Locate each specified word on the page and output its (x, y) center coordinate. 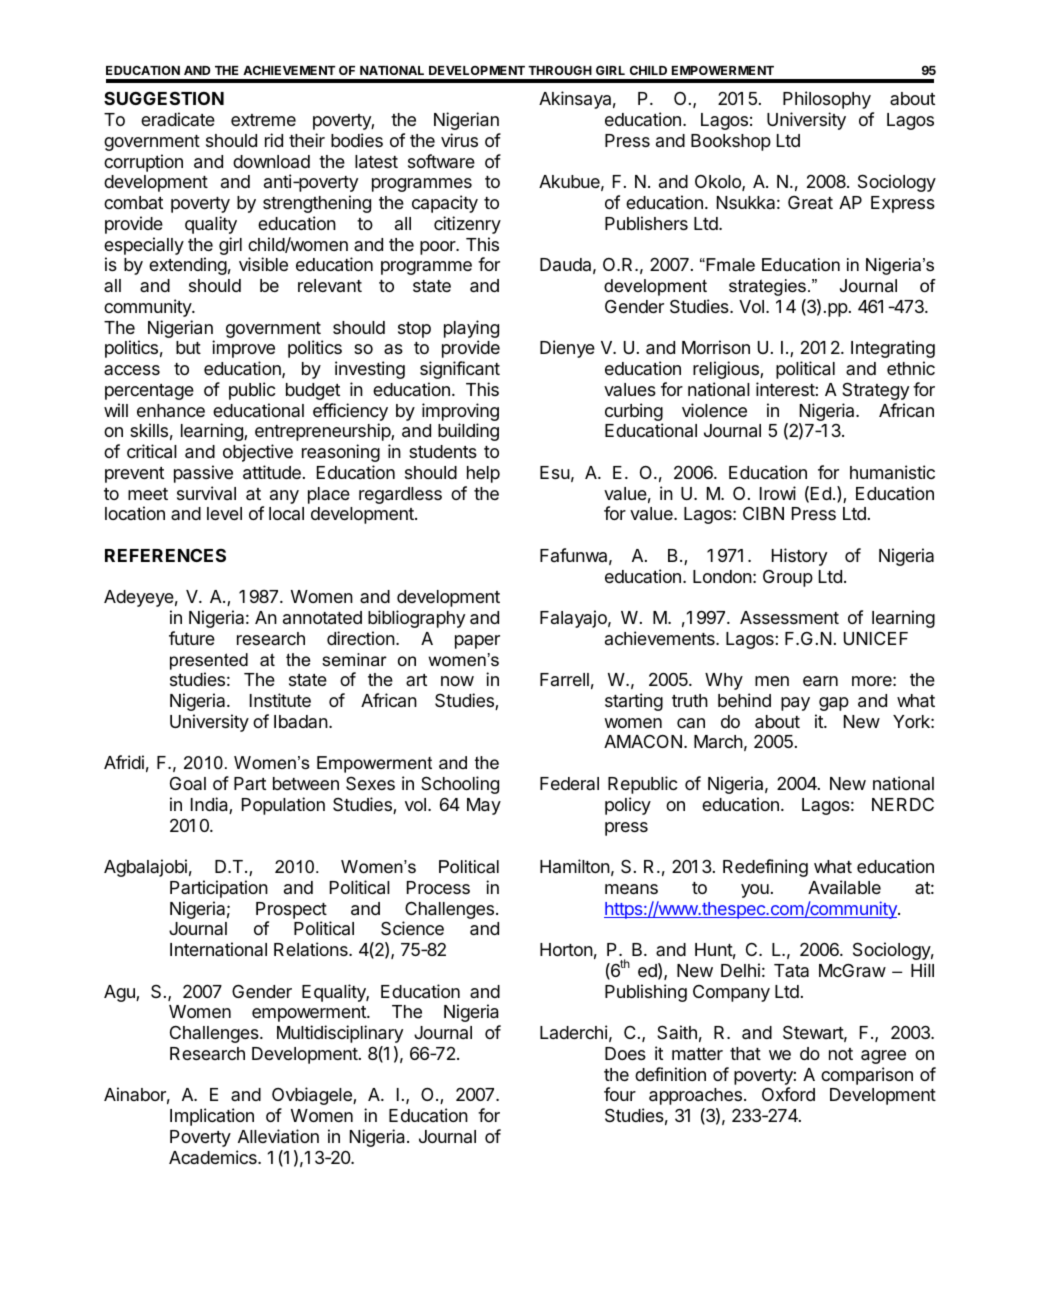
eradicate (178, 119)
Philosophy (827, 100)
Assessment (789, 617)
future (192, 638)
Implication (212, 1117)
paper (477, 642)
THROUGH (560, 70)
